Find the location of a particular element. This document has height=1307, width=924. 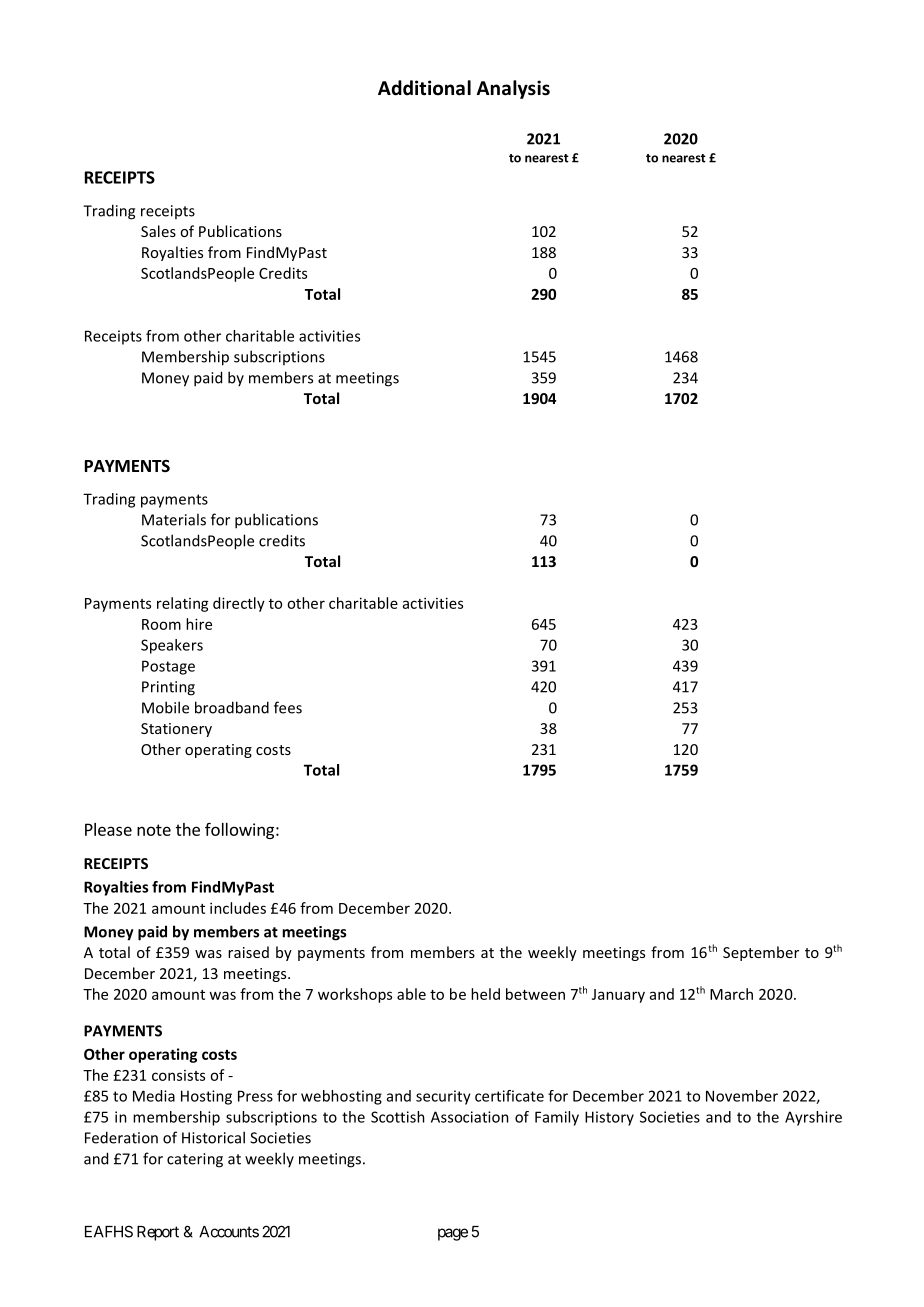

Postage is located at coordinates (168, 667).
